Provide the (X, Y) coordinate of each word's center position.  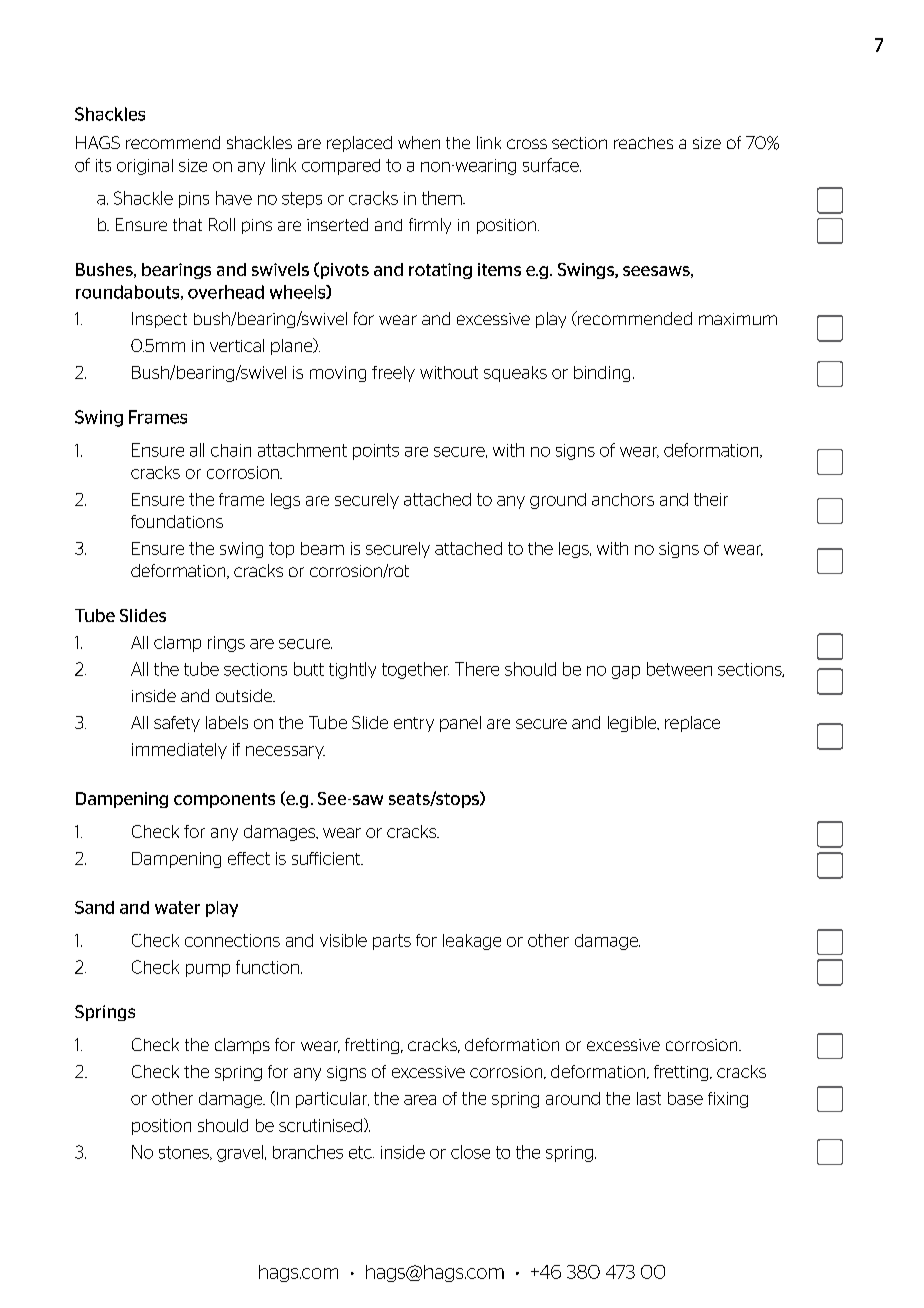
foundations (177, 521)
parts (392, 942)
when (419, 142)
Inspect (159, 320)
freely (393, 374)
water (177, 907)
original (145, 167)
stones (185, 1153)
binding (602, 374)
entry (414, 724)
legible (633, 724)
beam (322, 548)
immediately (179, 751)
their (711, 499)
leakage (472, 942)
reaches (643, 143)
